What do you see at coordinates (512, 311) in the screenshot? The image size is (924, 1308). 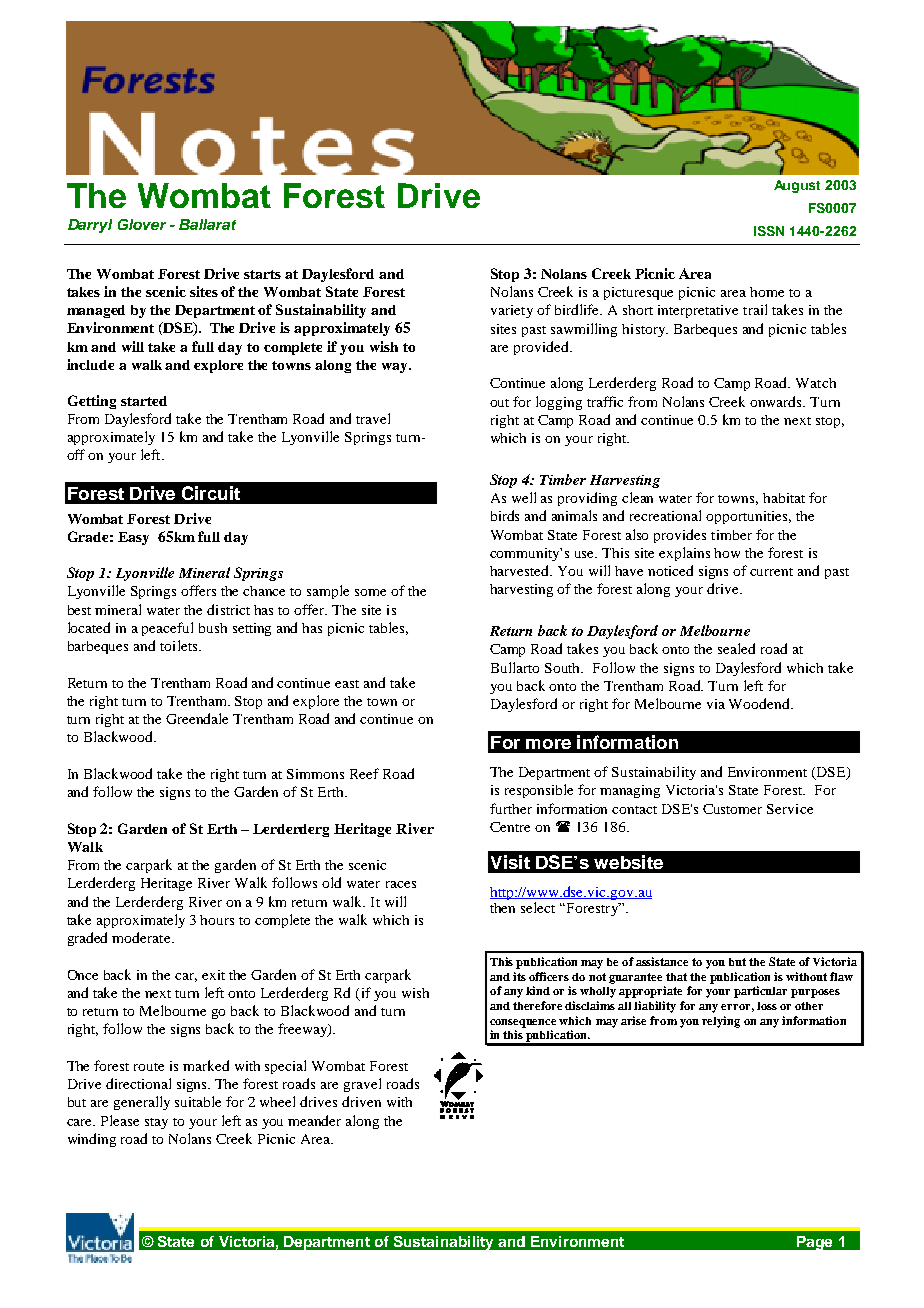 I see `variety` at bounding box center [512, 311].
